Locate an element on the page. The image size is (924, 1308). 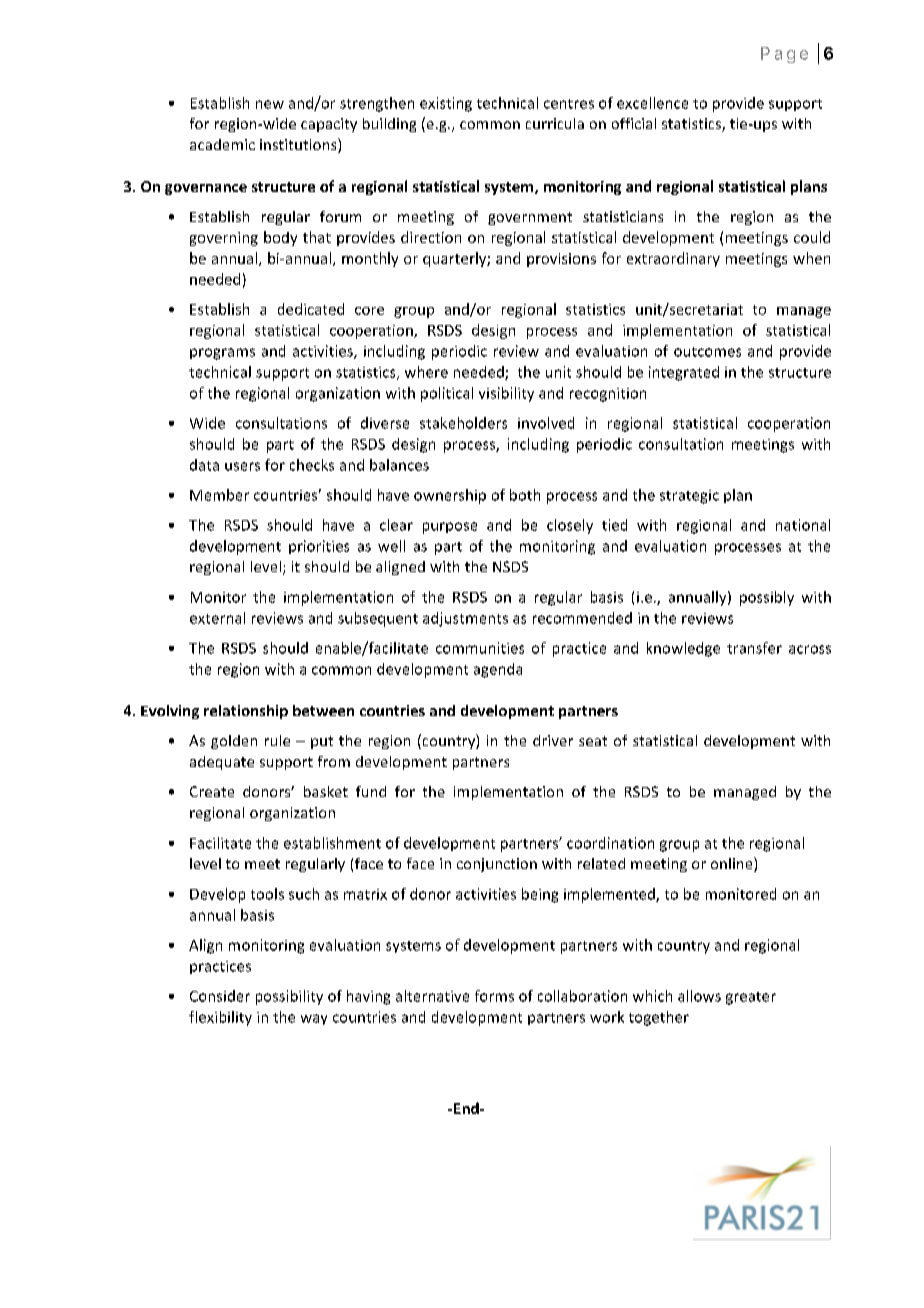
possibly is located at coordinates (767, 598).
